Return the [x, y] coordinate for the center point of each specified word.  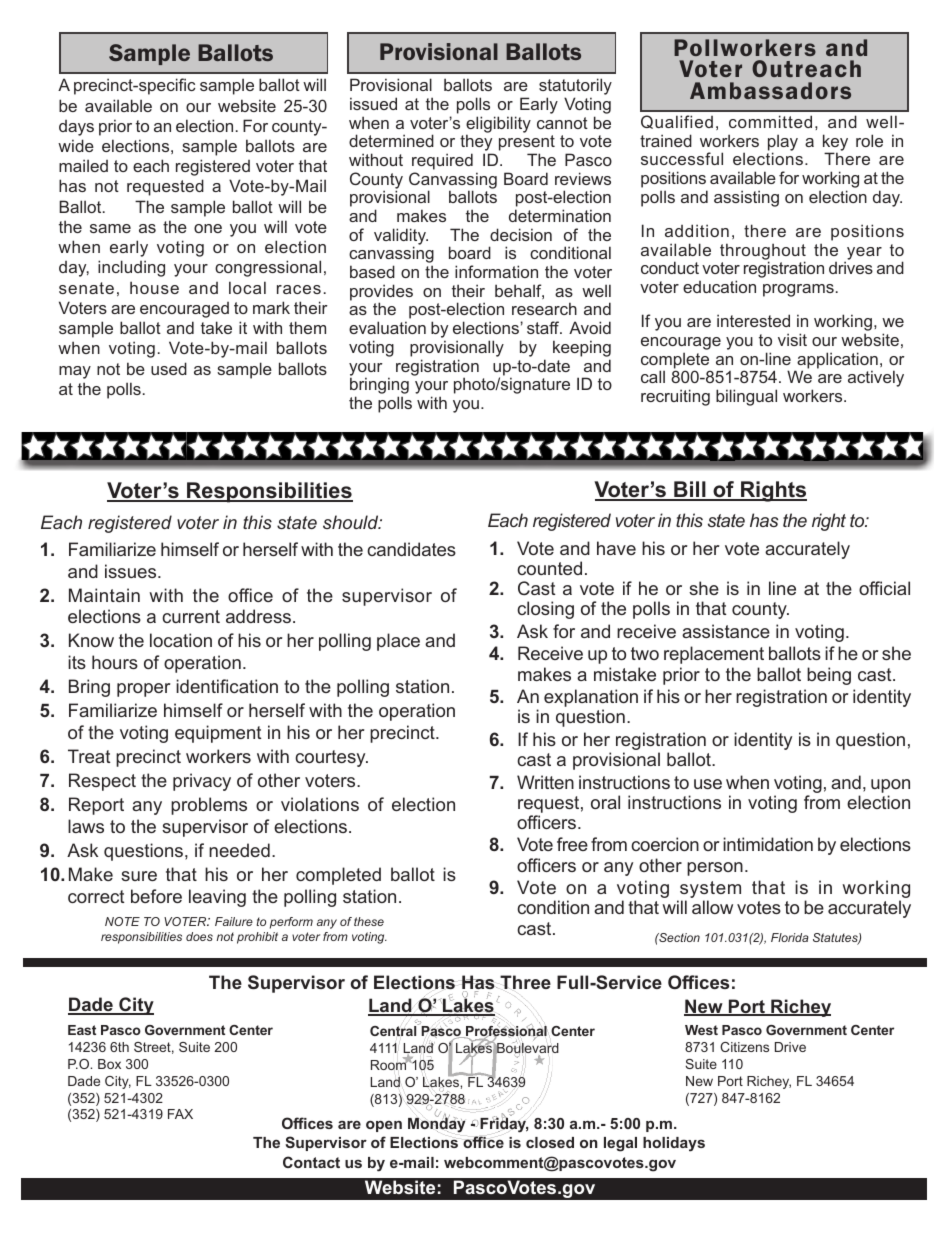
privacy [202, 782]
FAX [180, 1114]
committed [770, 121]
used [169, 368]
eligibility [498, 125]
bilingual [746, 397]
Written [545, 782]
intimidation [768, 844]
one [208, 228]
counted [549, 568]
